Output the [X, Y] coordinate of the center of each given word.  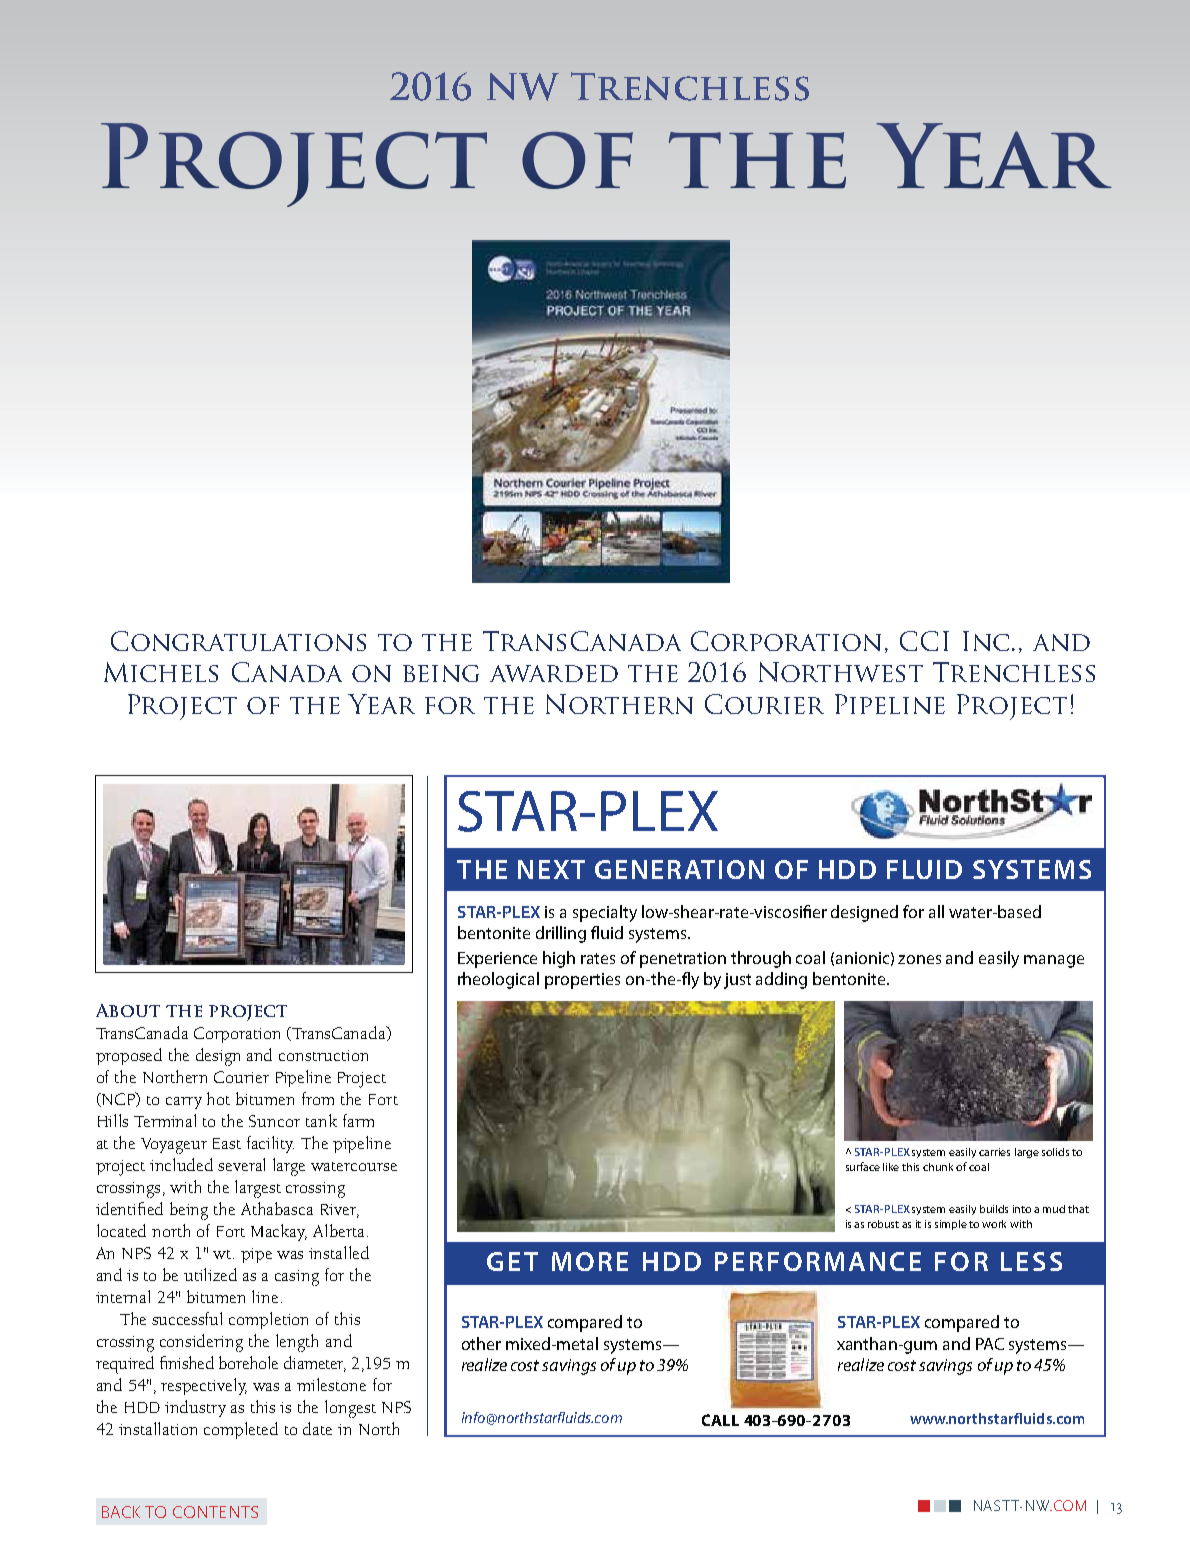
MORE [590, 1261]
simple [952, 1225]
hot [218, 1098]
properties [582, 981]
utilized [210, 1274]
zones [919, 959]
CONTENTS [215, 1512]
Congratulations [238, 641]
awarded [554, 673]
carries [994, 1152]
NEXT [551, 869]
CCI [924, 641]
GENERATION [679, 869]
